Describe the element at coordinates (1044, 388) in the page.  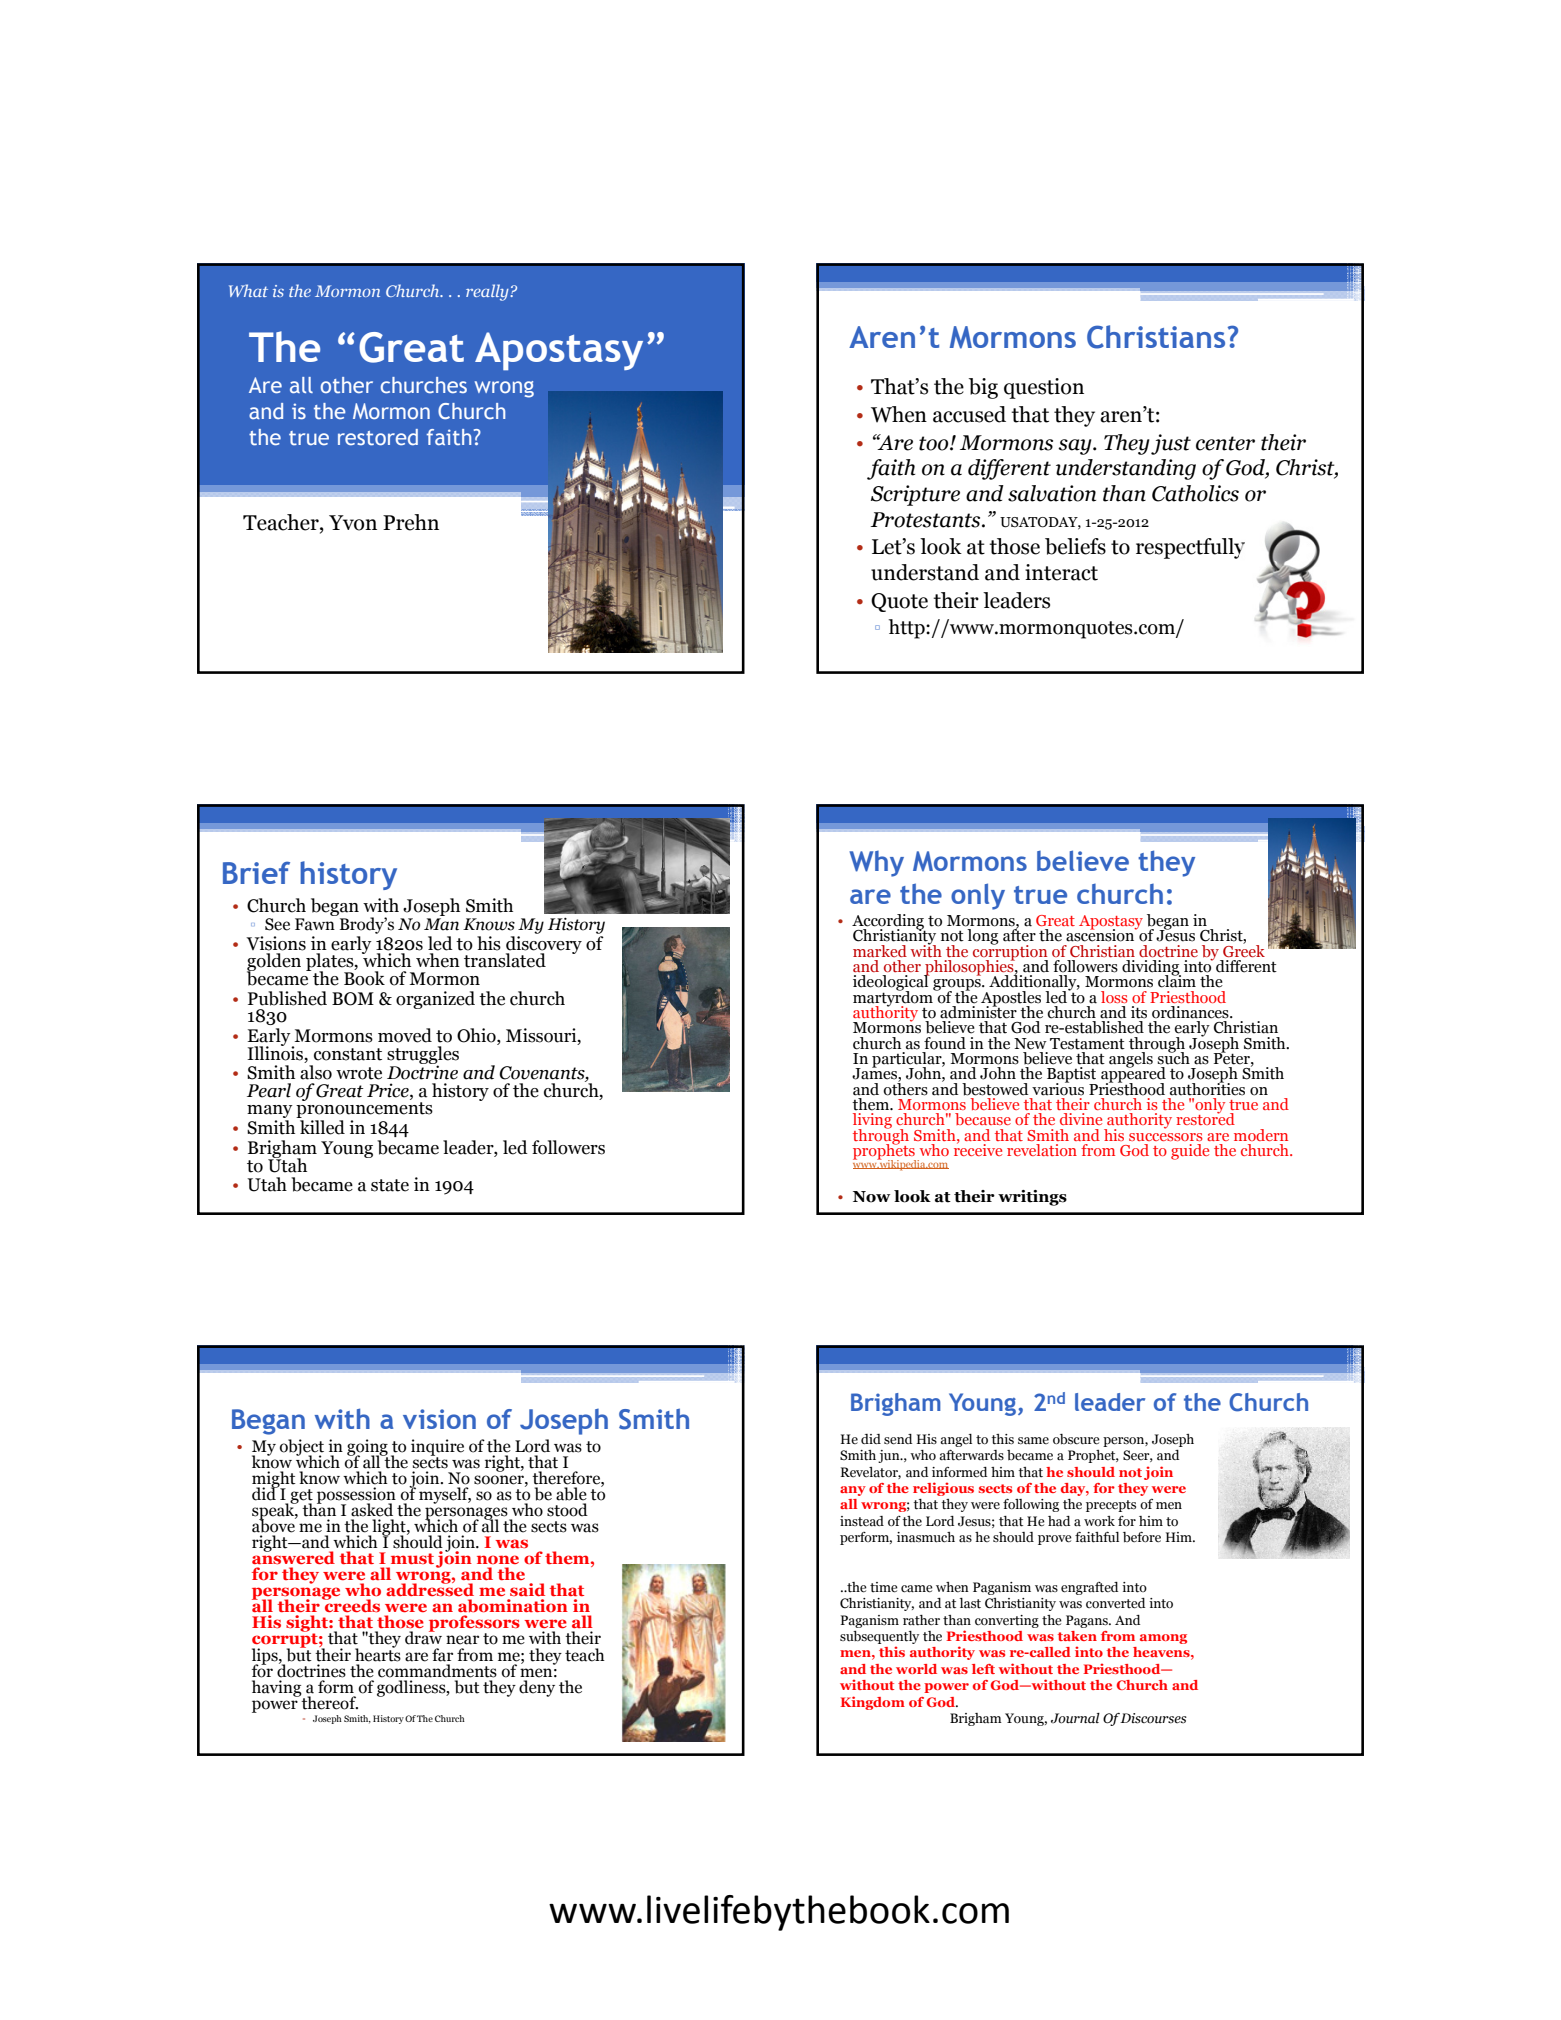
I see `question` at that location.
